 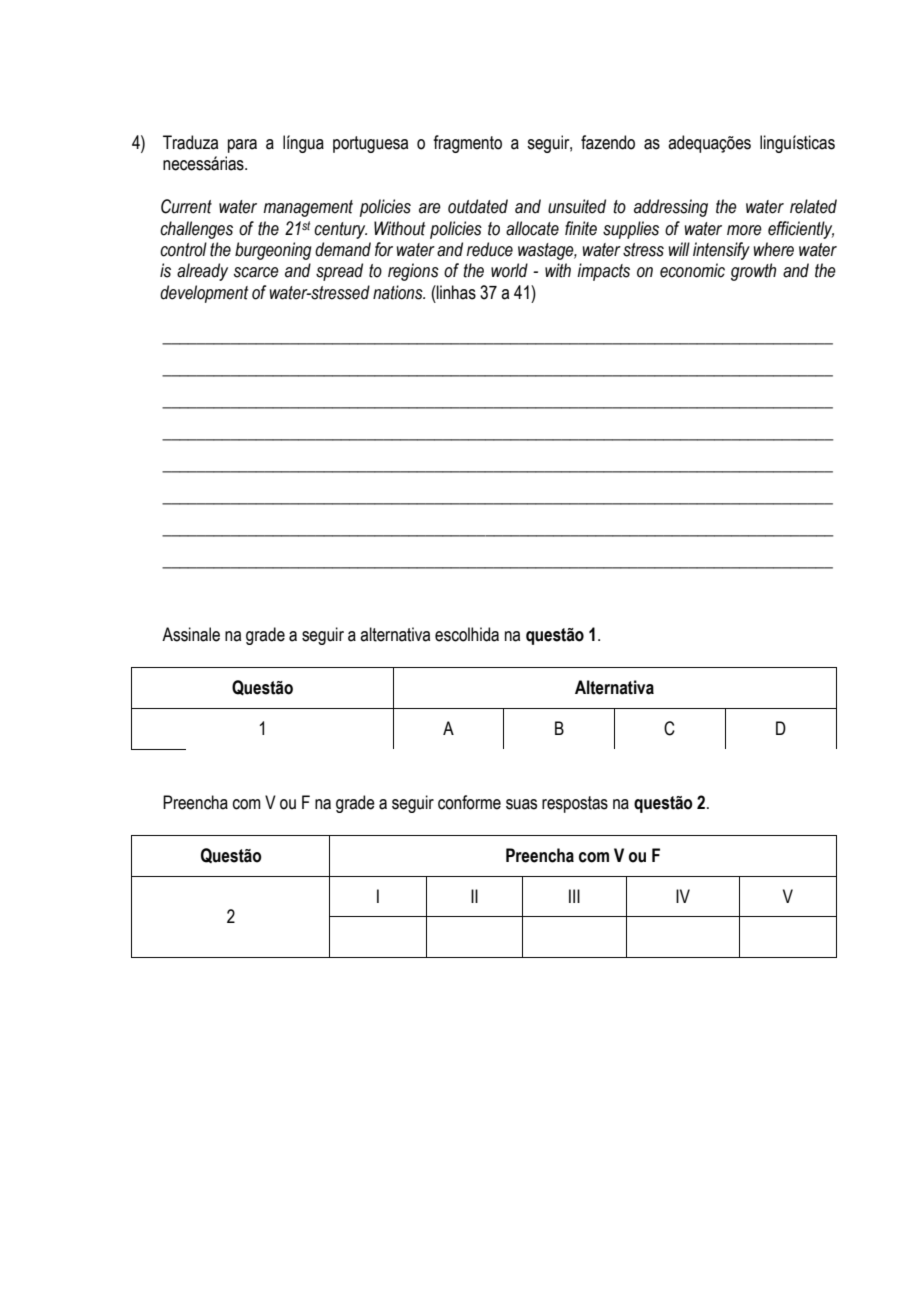 What do you see at coordinates (671, 208) in the page?
I see `addressing` at bounding box center [671, 208].
